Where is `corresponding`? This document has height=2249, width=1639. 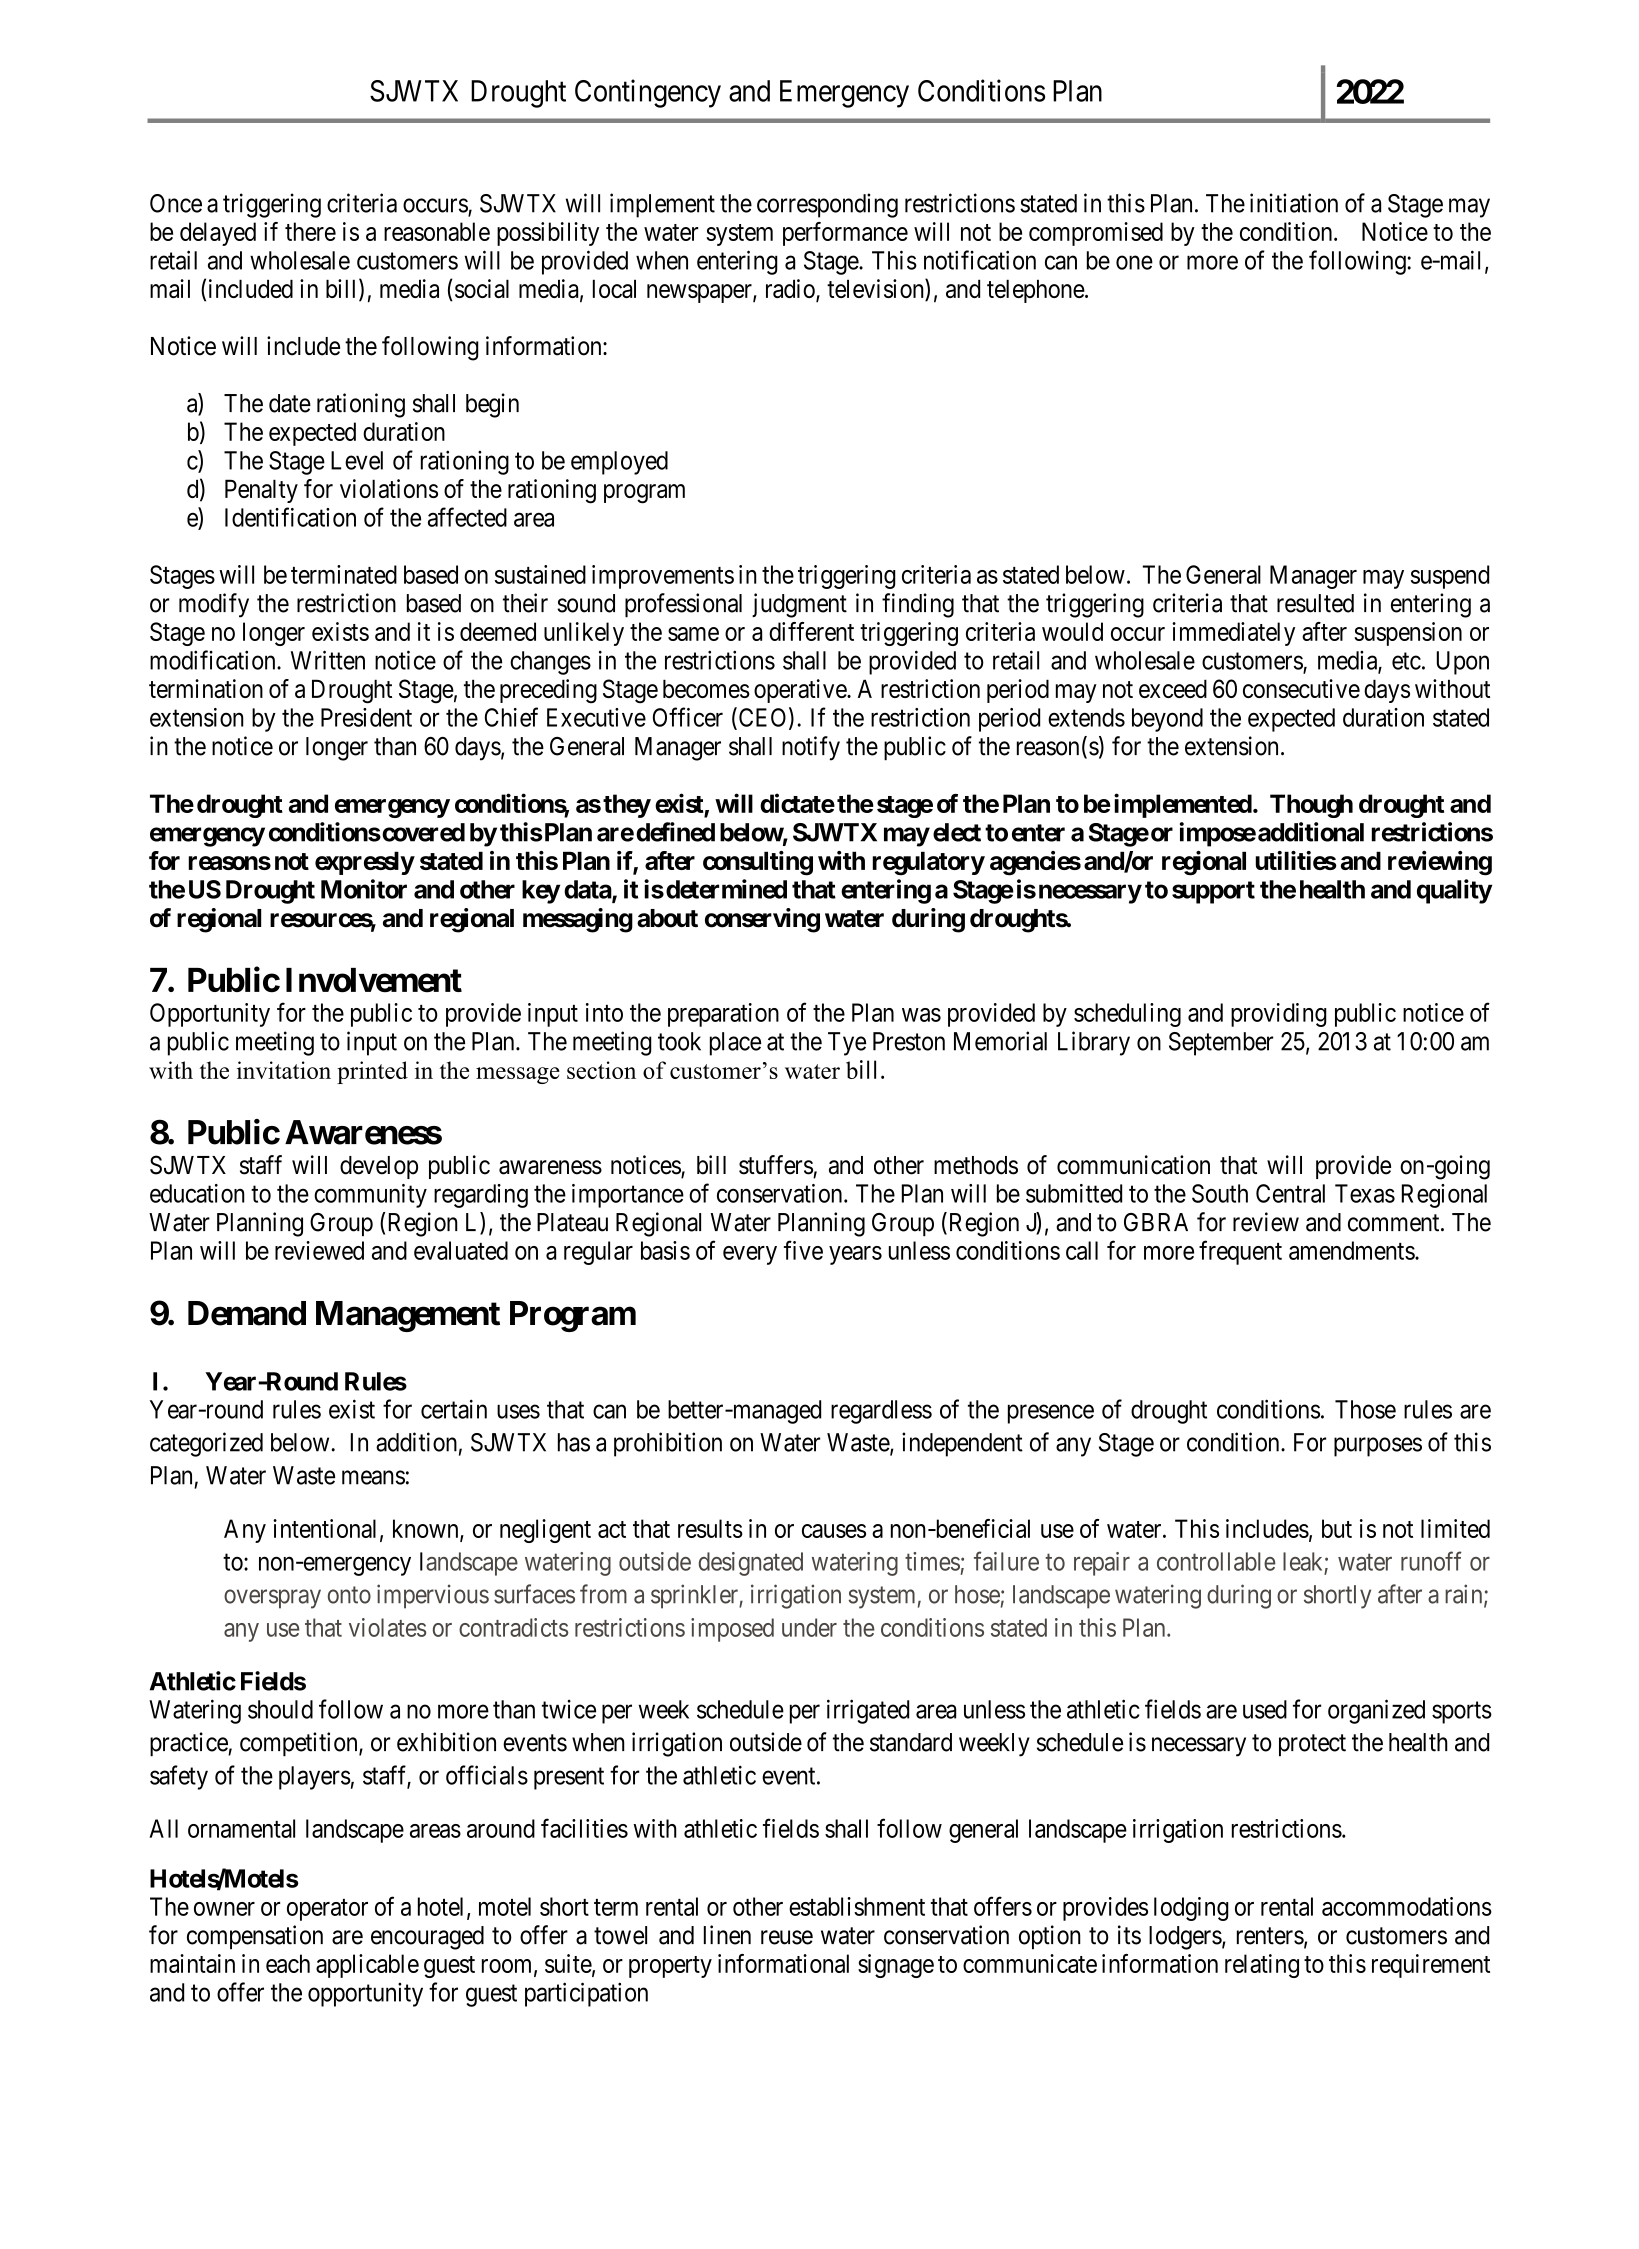 corresponding is located at coordinates (827, 205).
